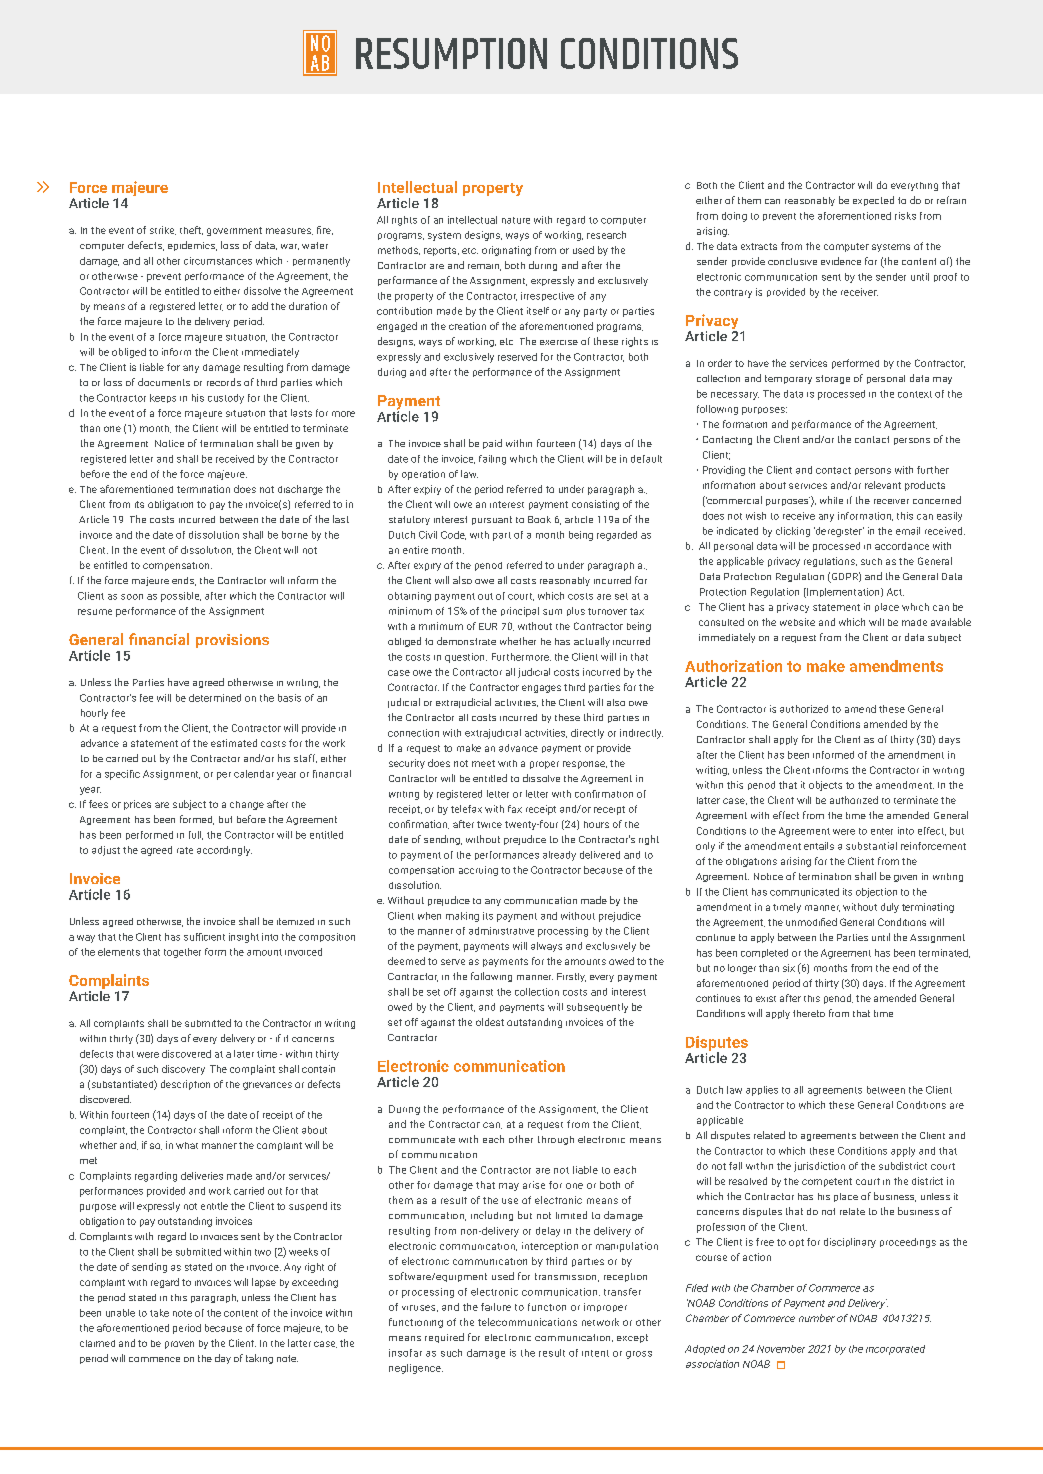  I want to click on expected, so click(873, 201).
